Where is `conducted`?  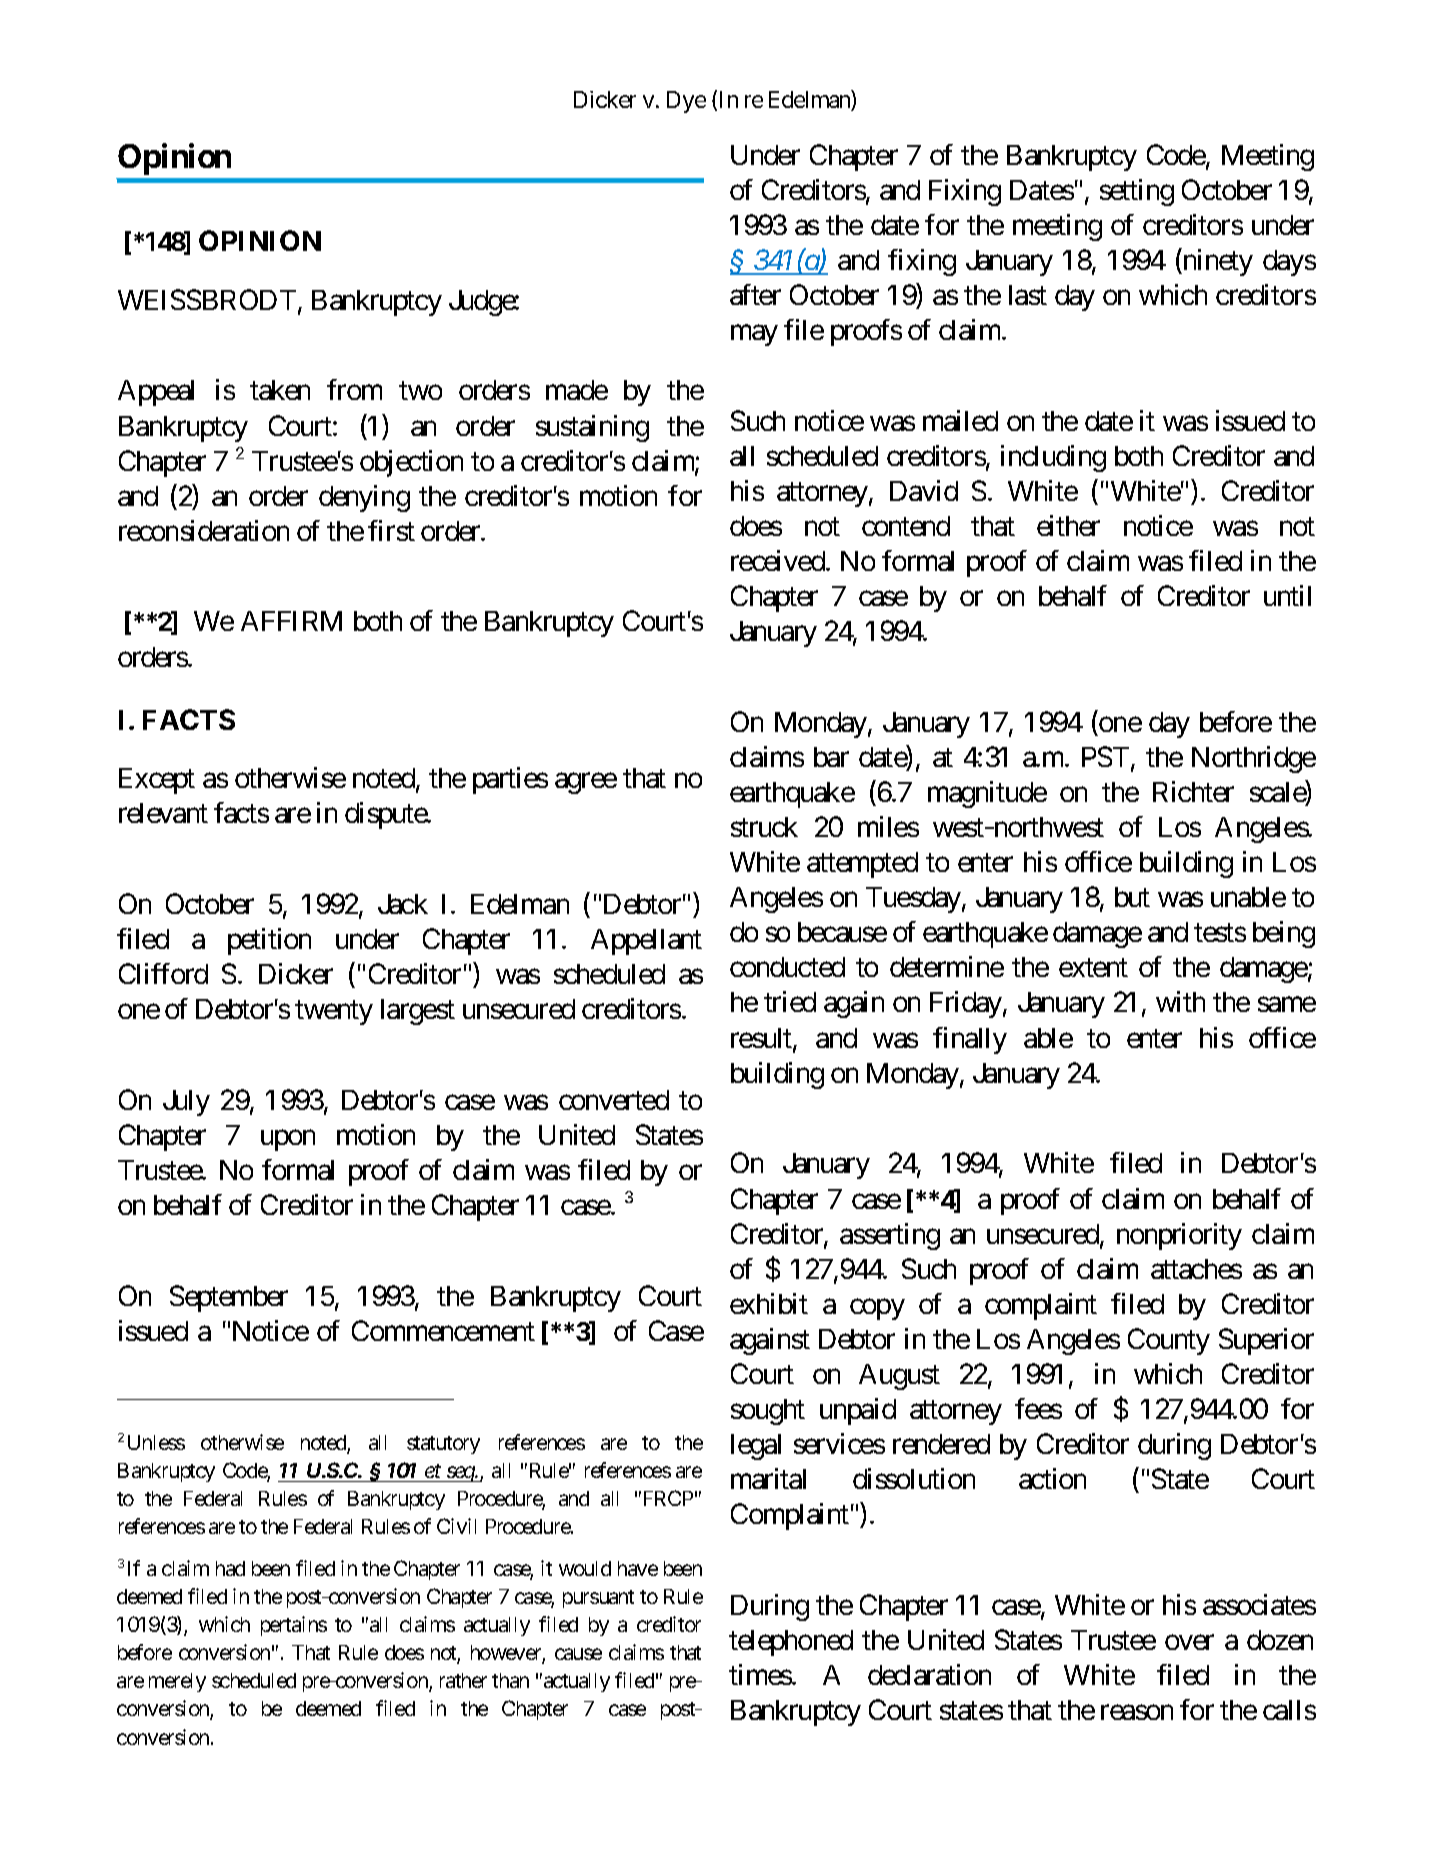 conducted is located at coordinates (787, 967).
